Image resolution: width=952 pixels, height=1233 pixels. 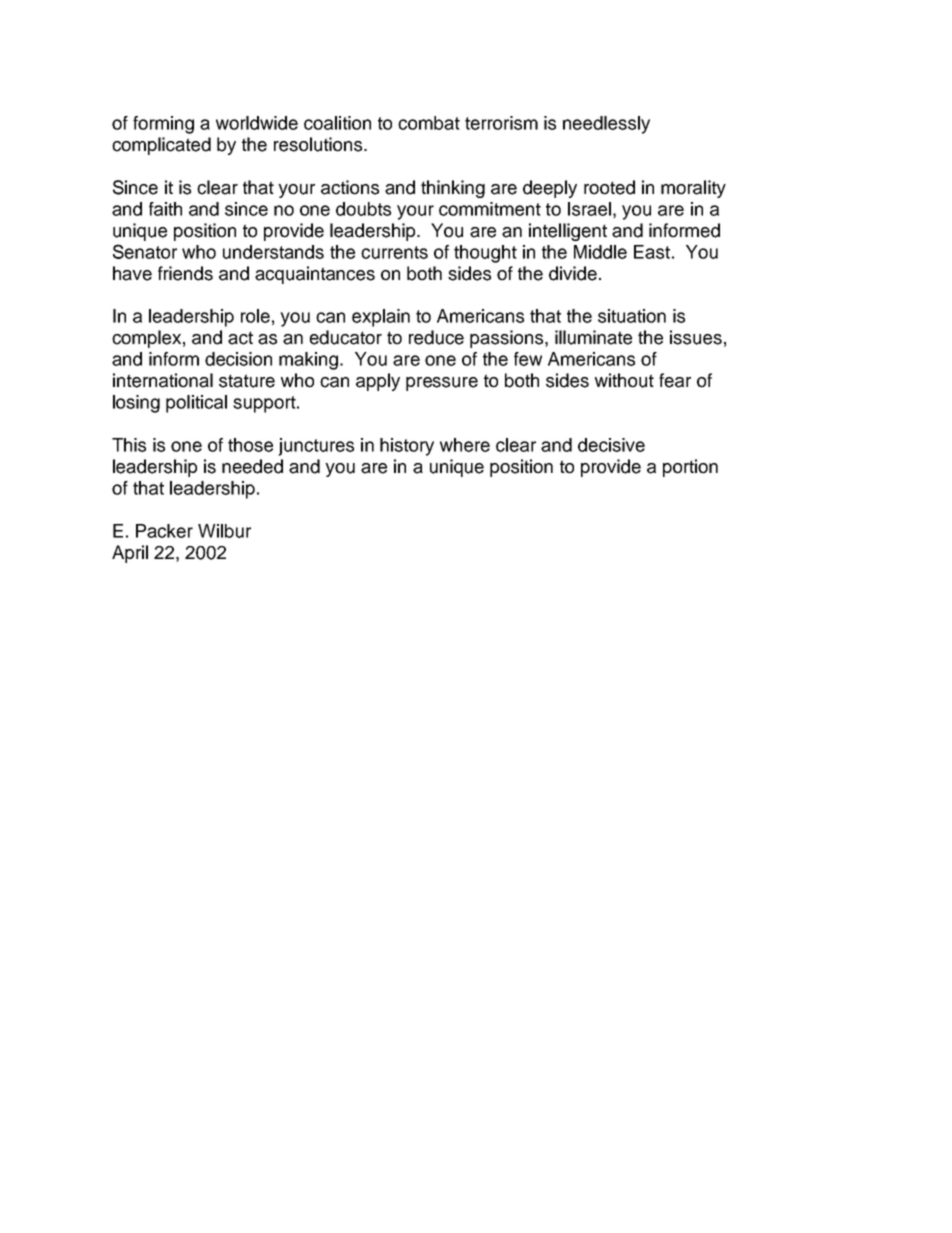 I want to click on Wilbur, so click(x=224, y=531).
